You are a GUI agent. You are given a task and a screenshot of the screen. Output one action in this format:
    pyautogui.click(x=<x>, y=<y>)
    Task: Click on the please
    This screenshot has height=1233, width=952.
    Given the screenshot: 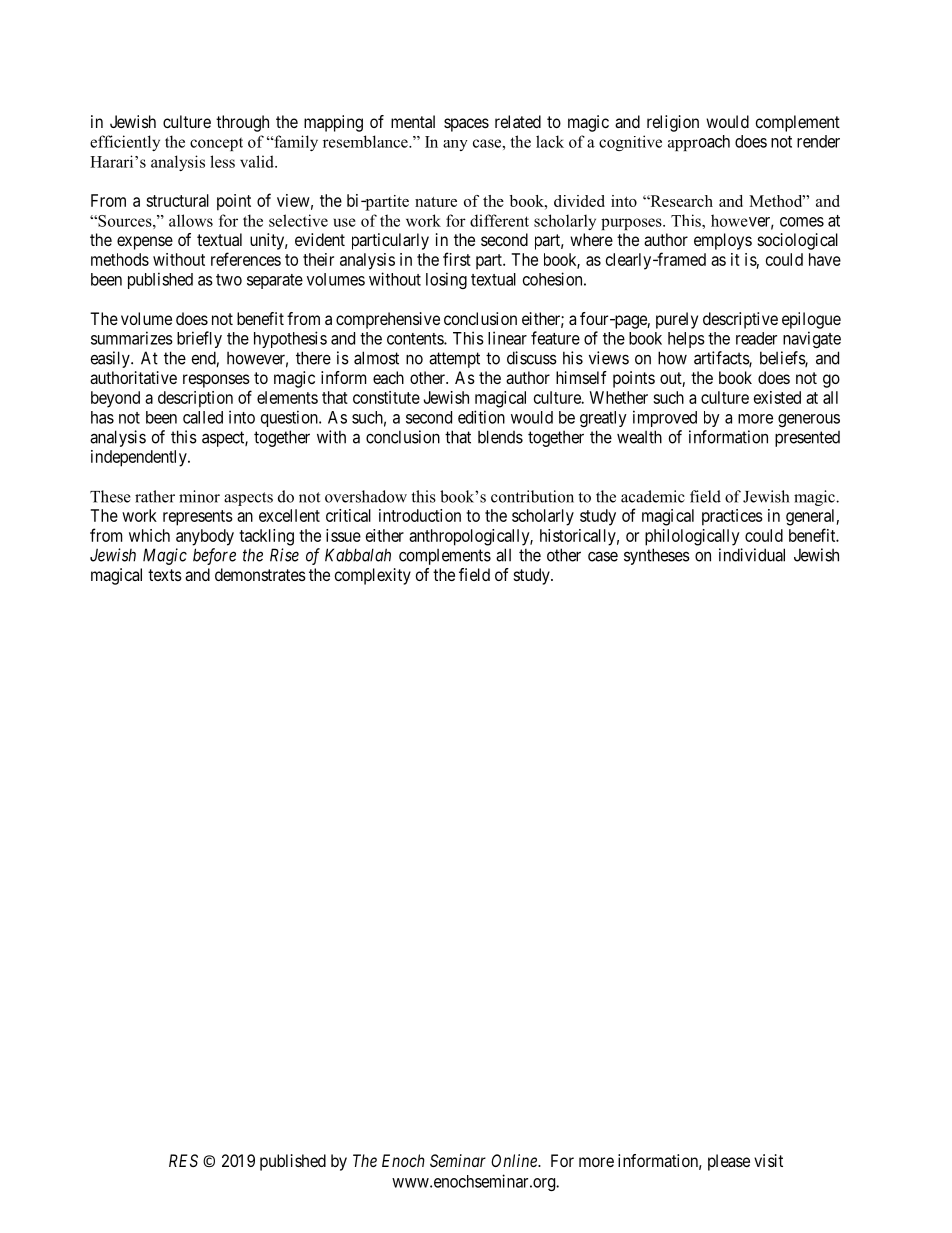 What is the action you would take?
    pyautogui.click(x=729, y=1162)
